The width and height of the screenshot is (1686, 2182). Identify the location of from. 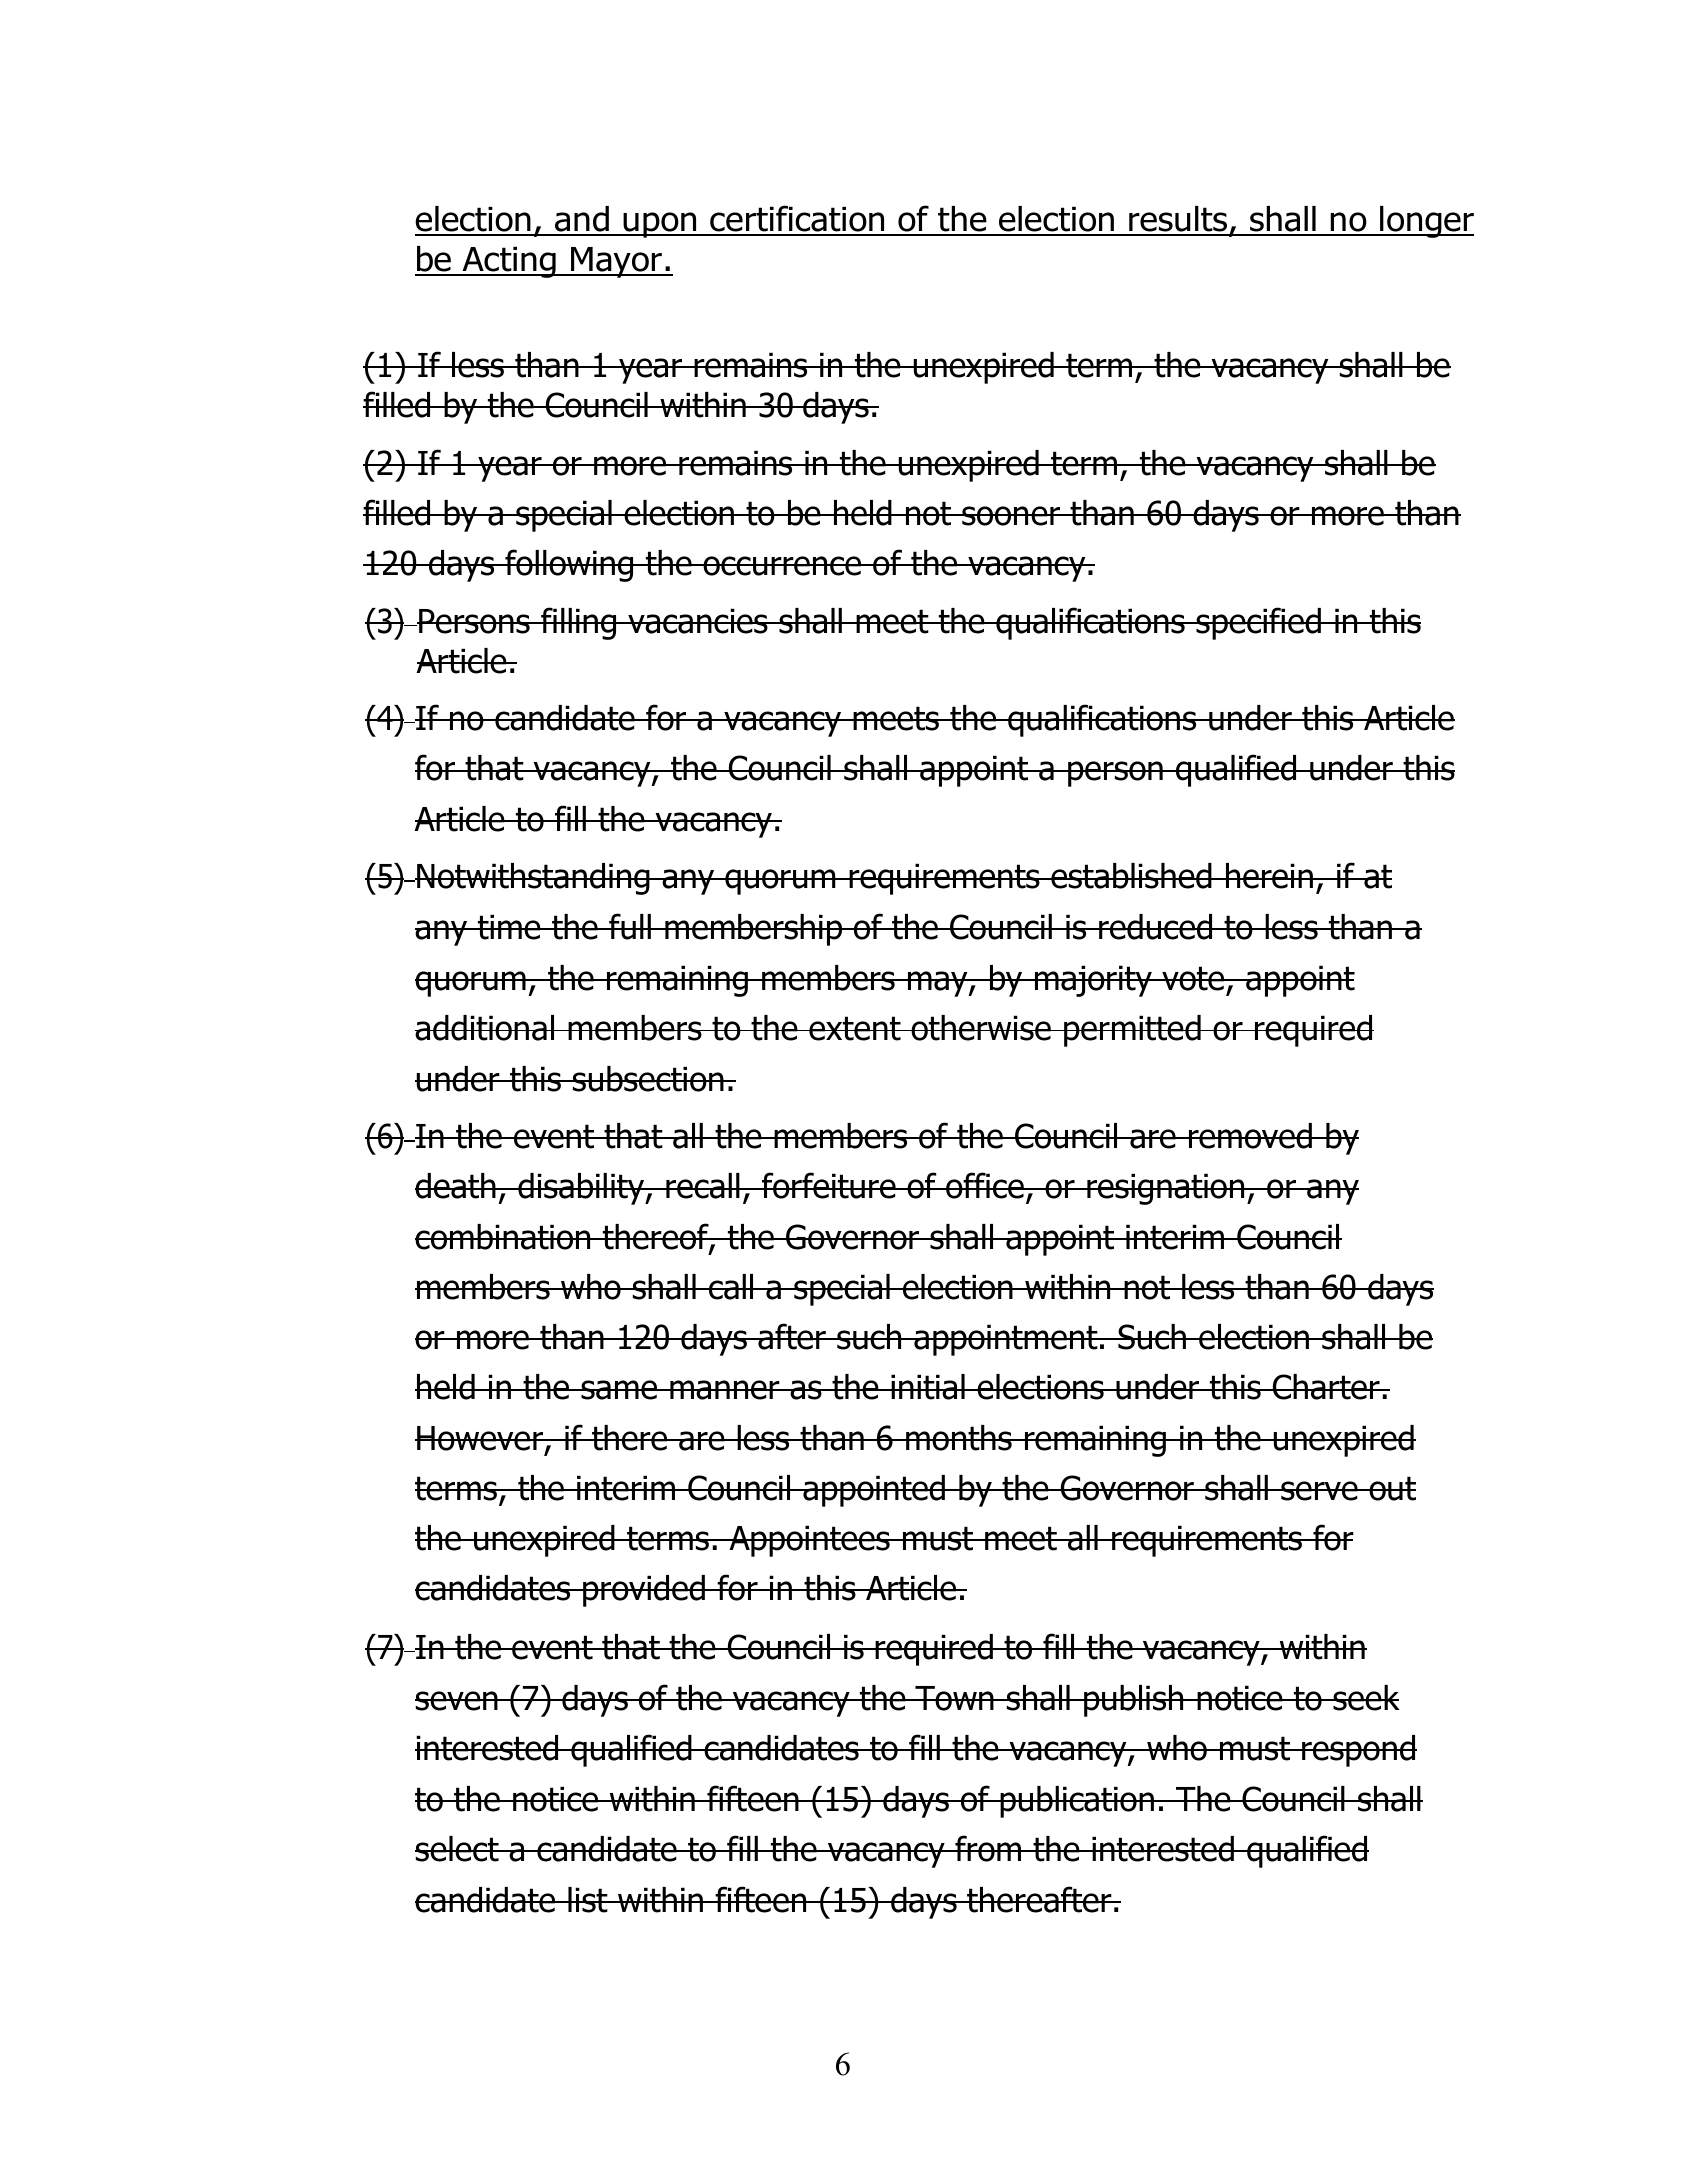
(988, 1848).
